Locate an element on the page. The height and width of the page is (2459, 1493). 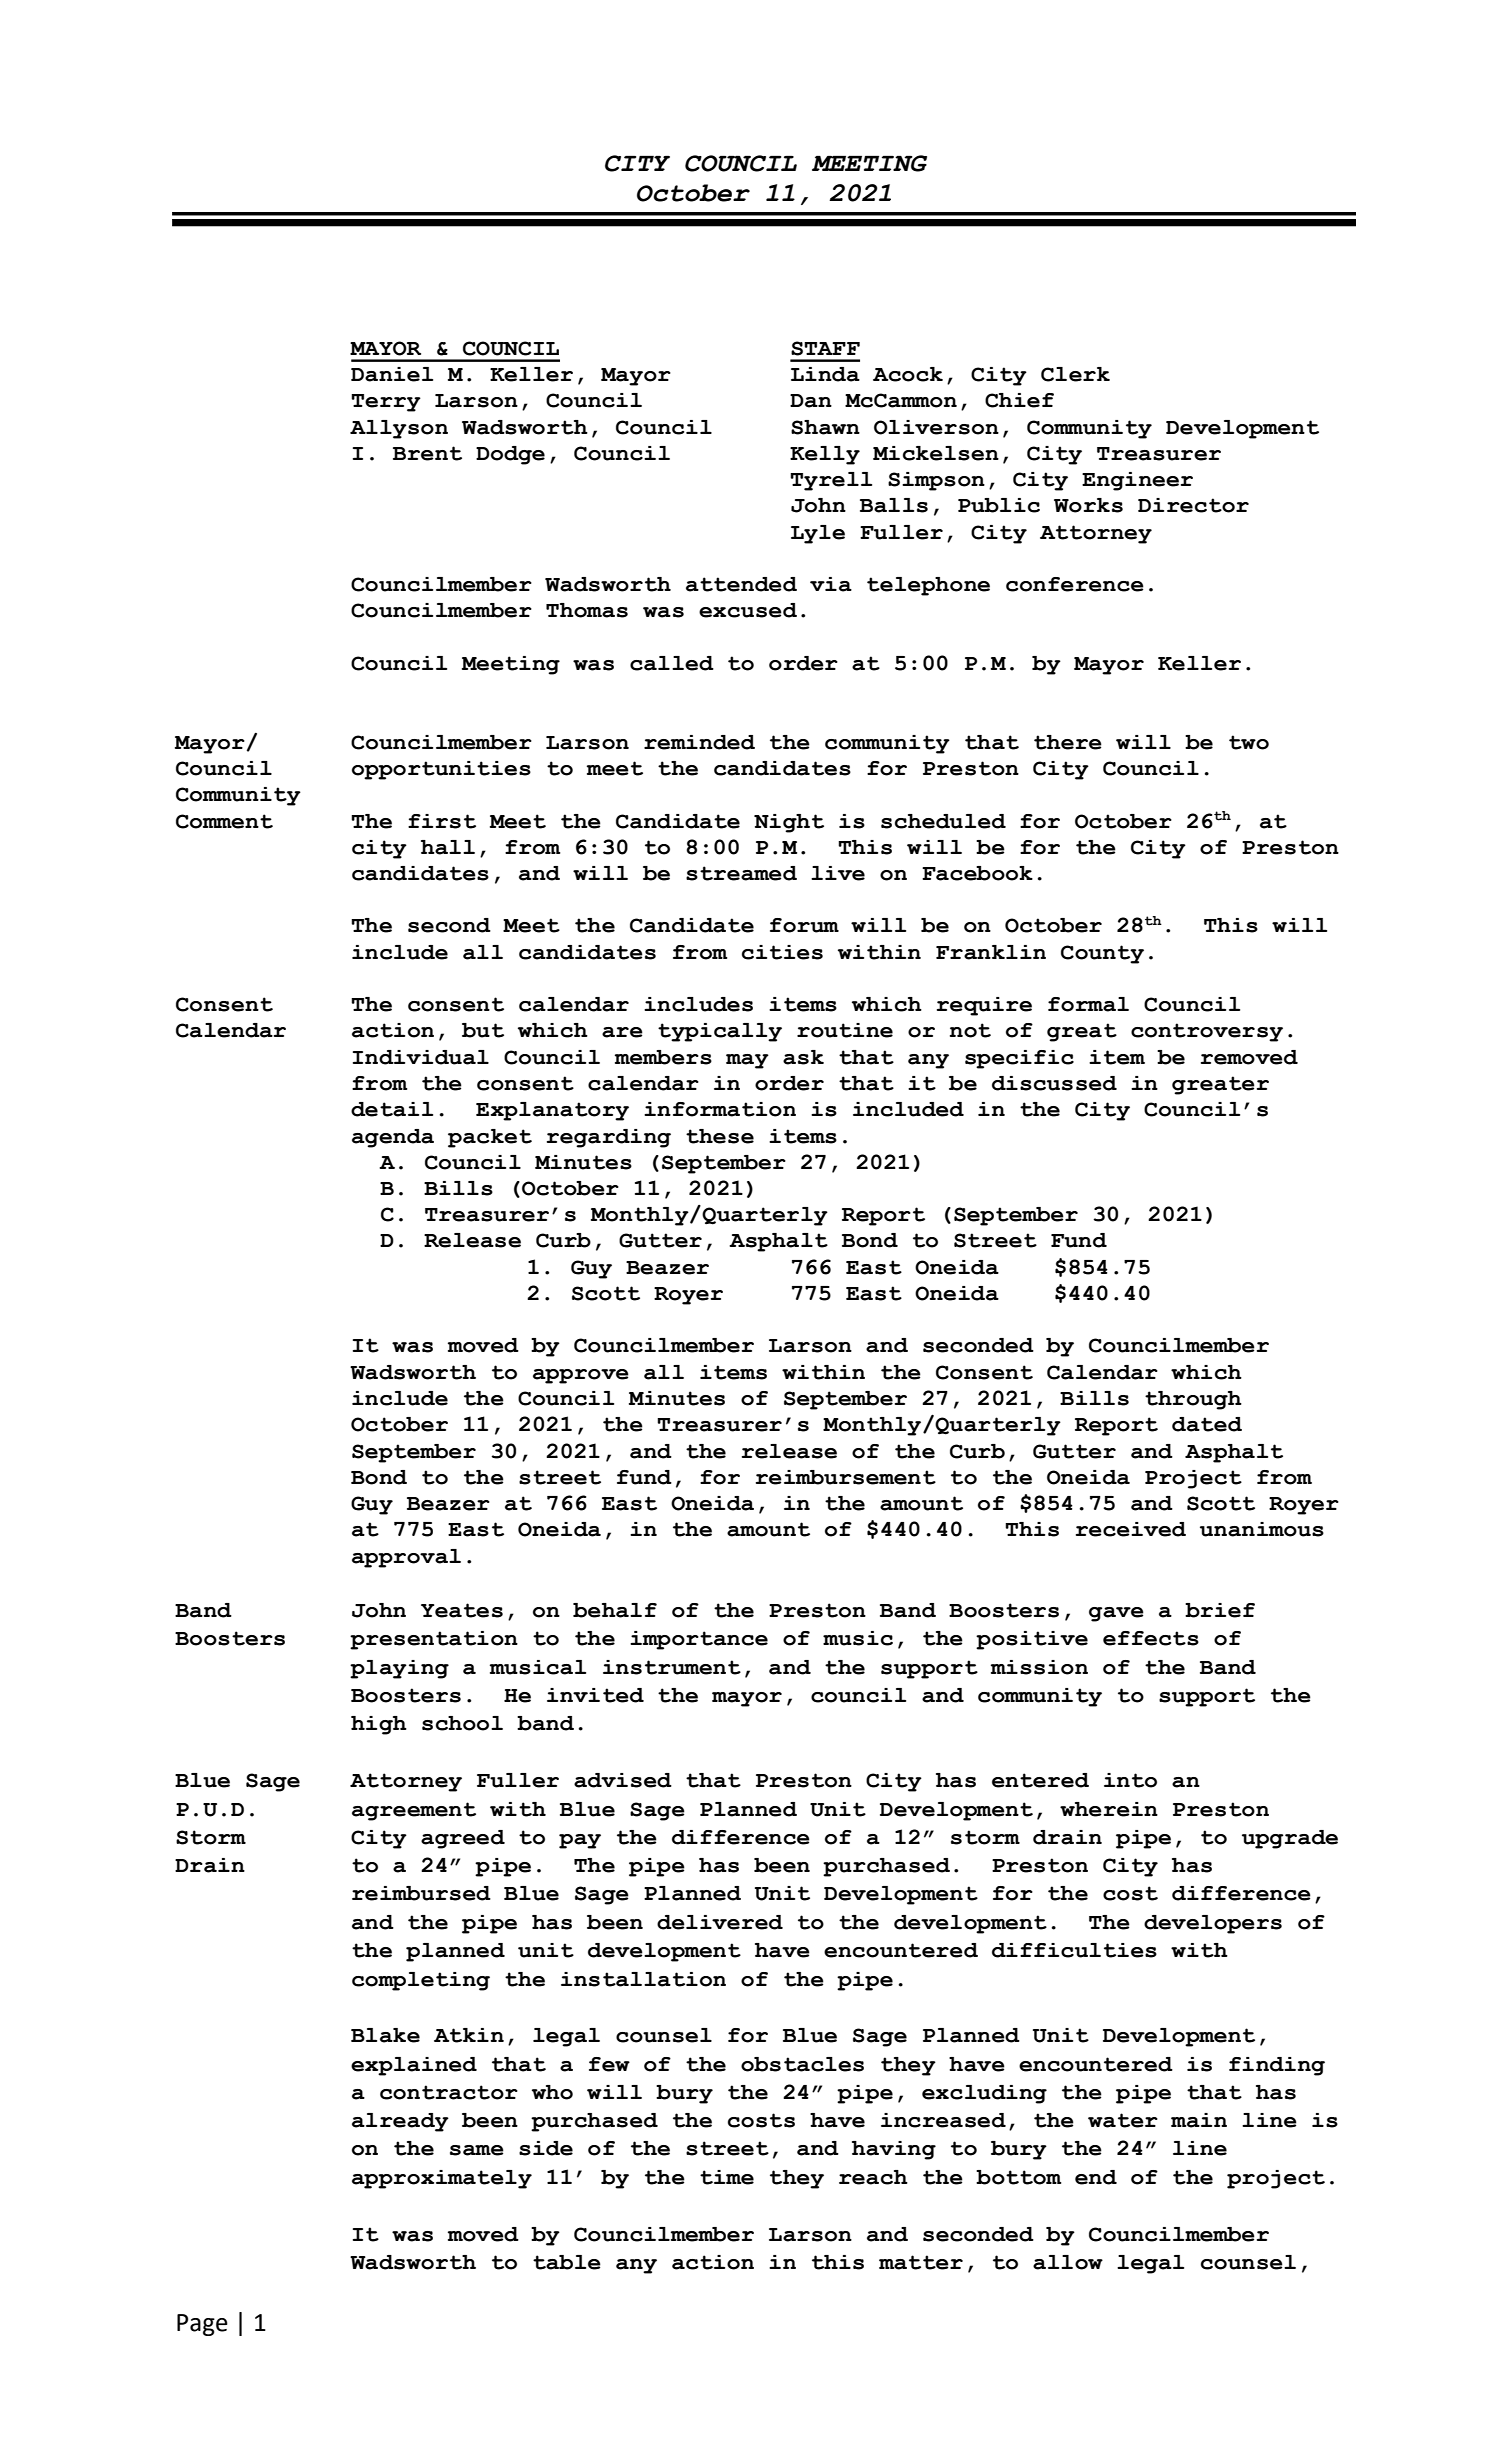
Individual is located at coordinates (421, 1057).
